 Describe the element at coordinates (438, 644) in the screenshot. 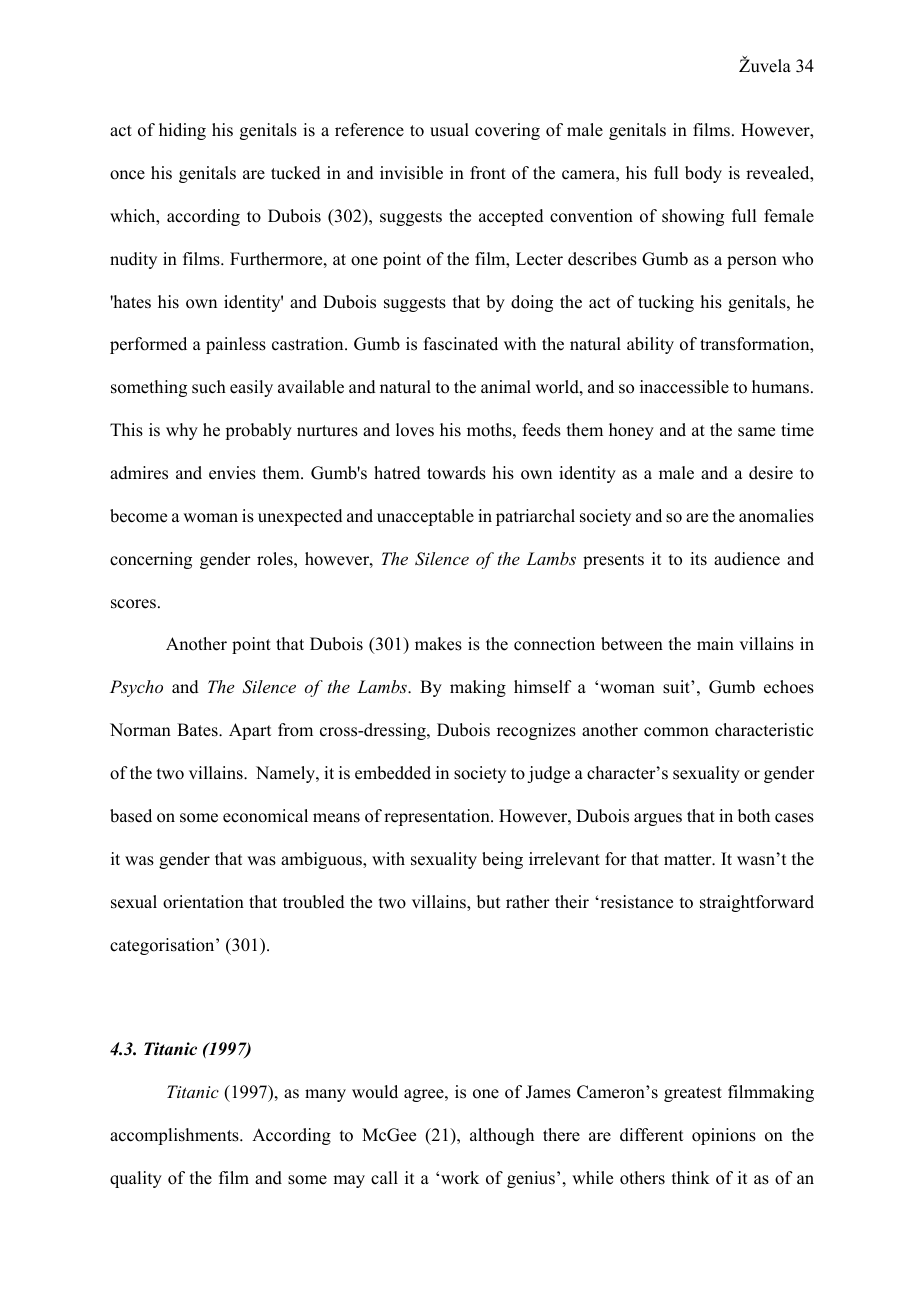

I see `makes` at that location.
